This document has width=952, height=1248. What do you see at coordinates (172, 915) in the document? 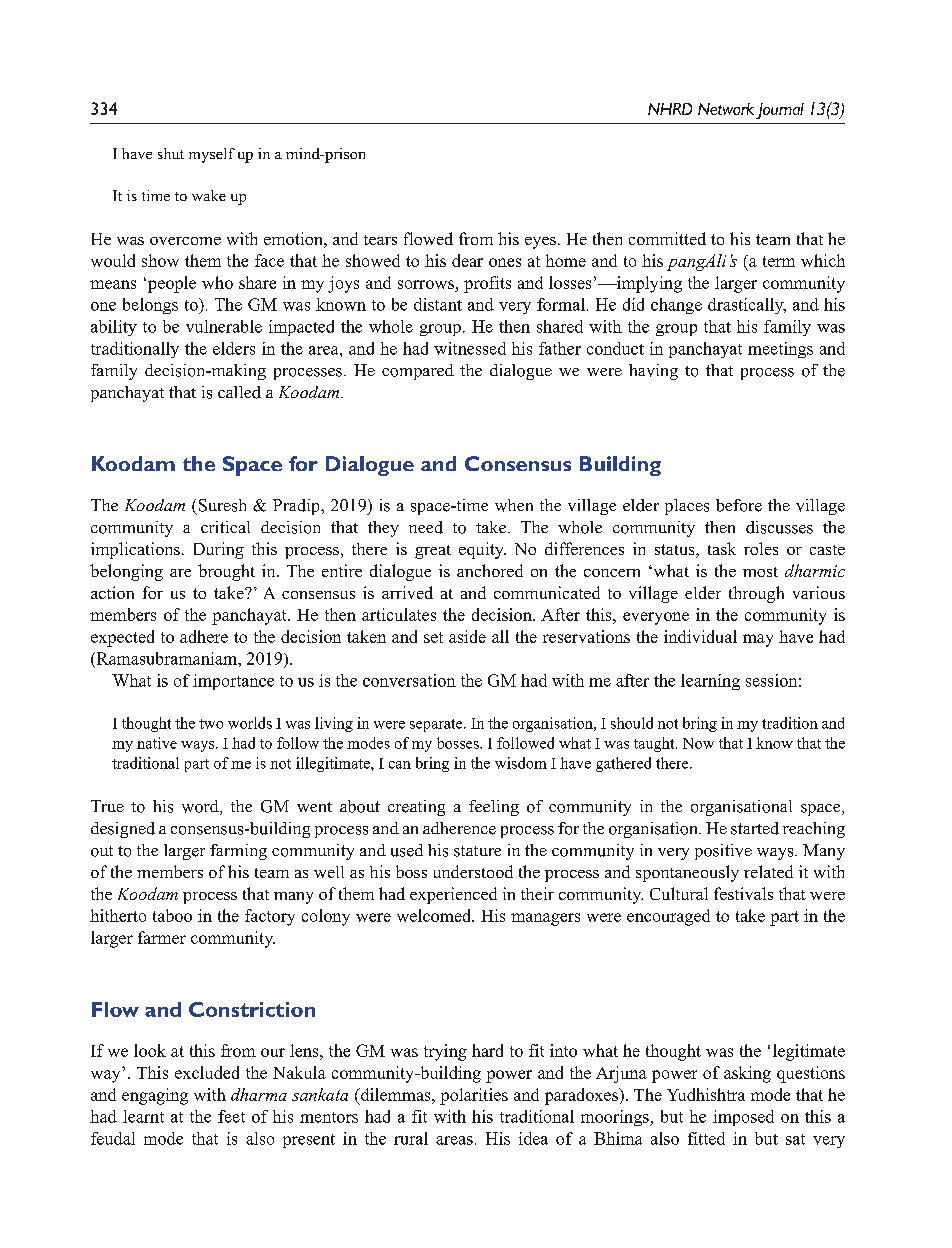
I see `taboo` at bounding box center [172, 915].
